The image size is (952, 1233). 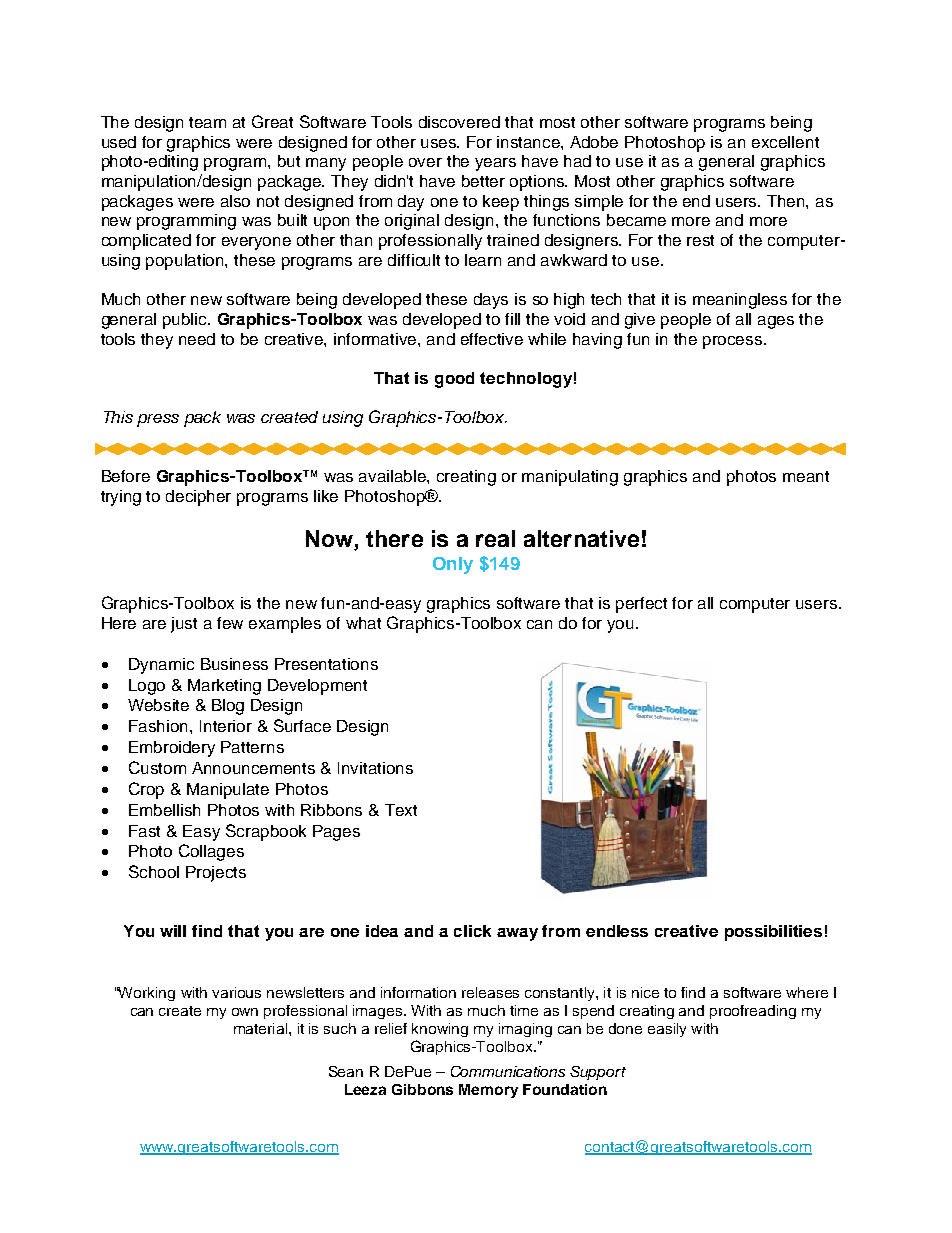 What do you see at coordinates (806, 476) in the screenshot?
I see `meant` at bounding box center [806, 476].
